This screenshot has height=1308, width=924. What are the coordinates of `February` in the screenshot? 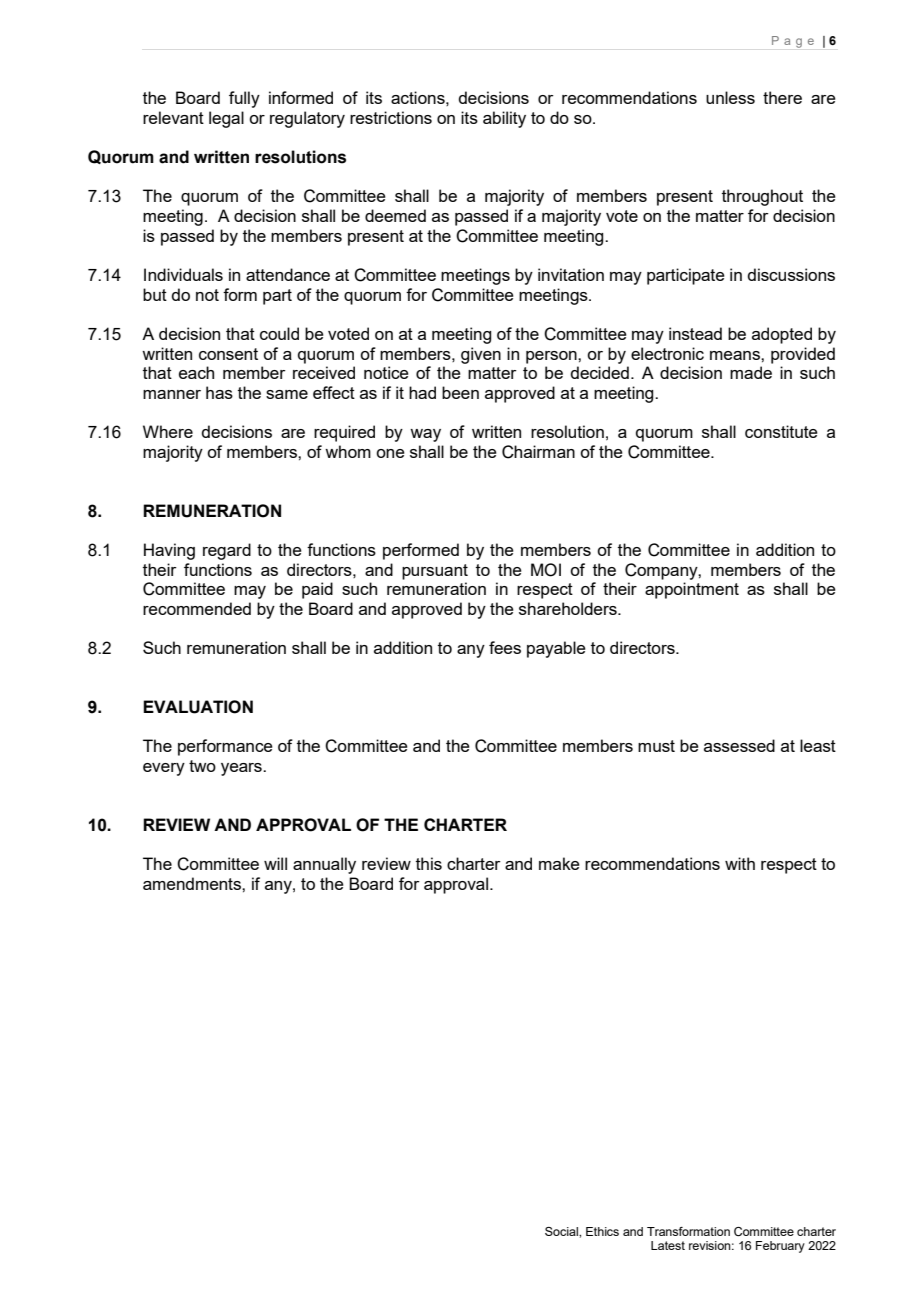 It's located at (780, 1247).
